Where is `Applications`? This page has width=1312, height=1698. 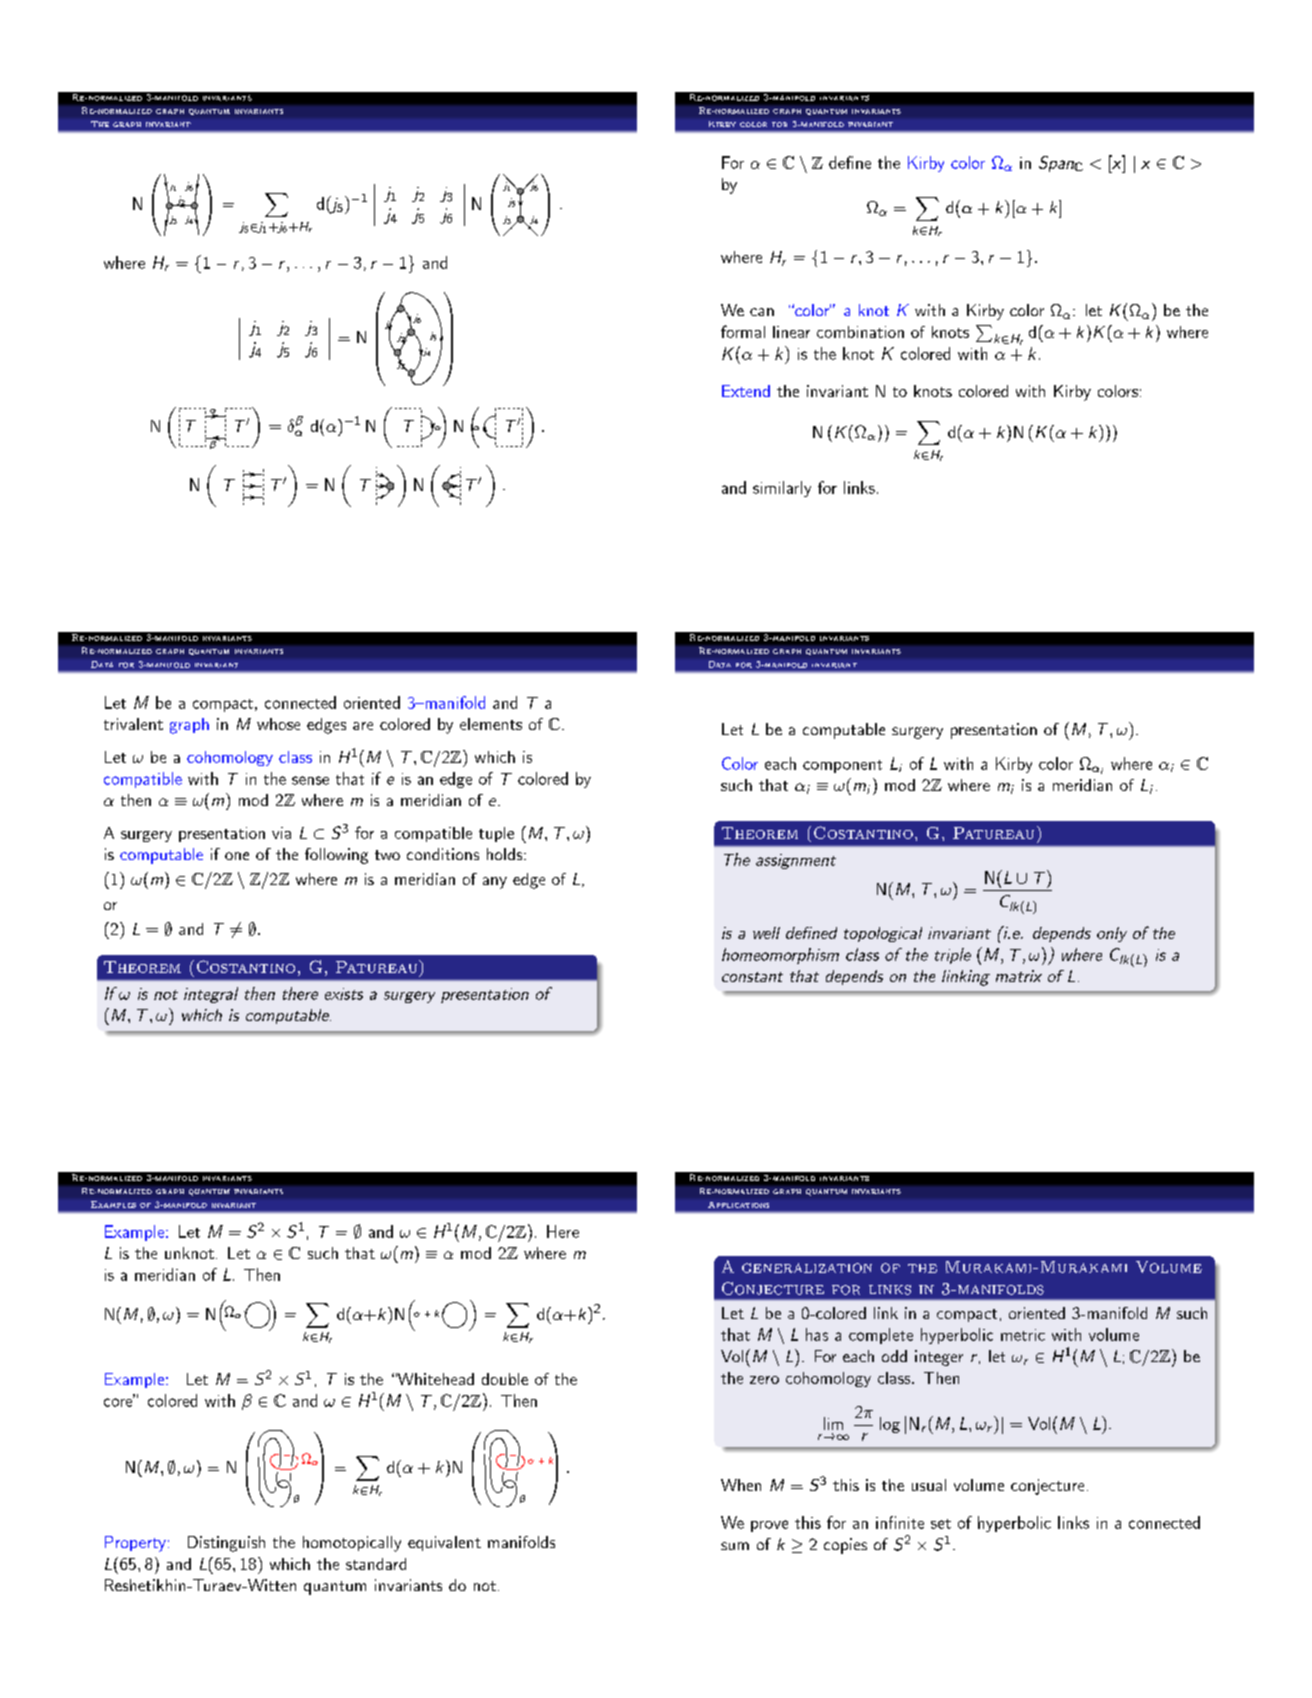 Applications is located at coordinates (738, 1205).
